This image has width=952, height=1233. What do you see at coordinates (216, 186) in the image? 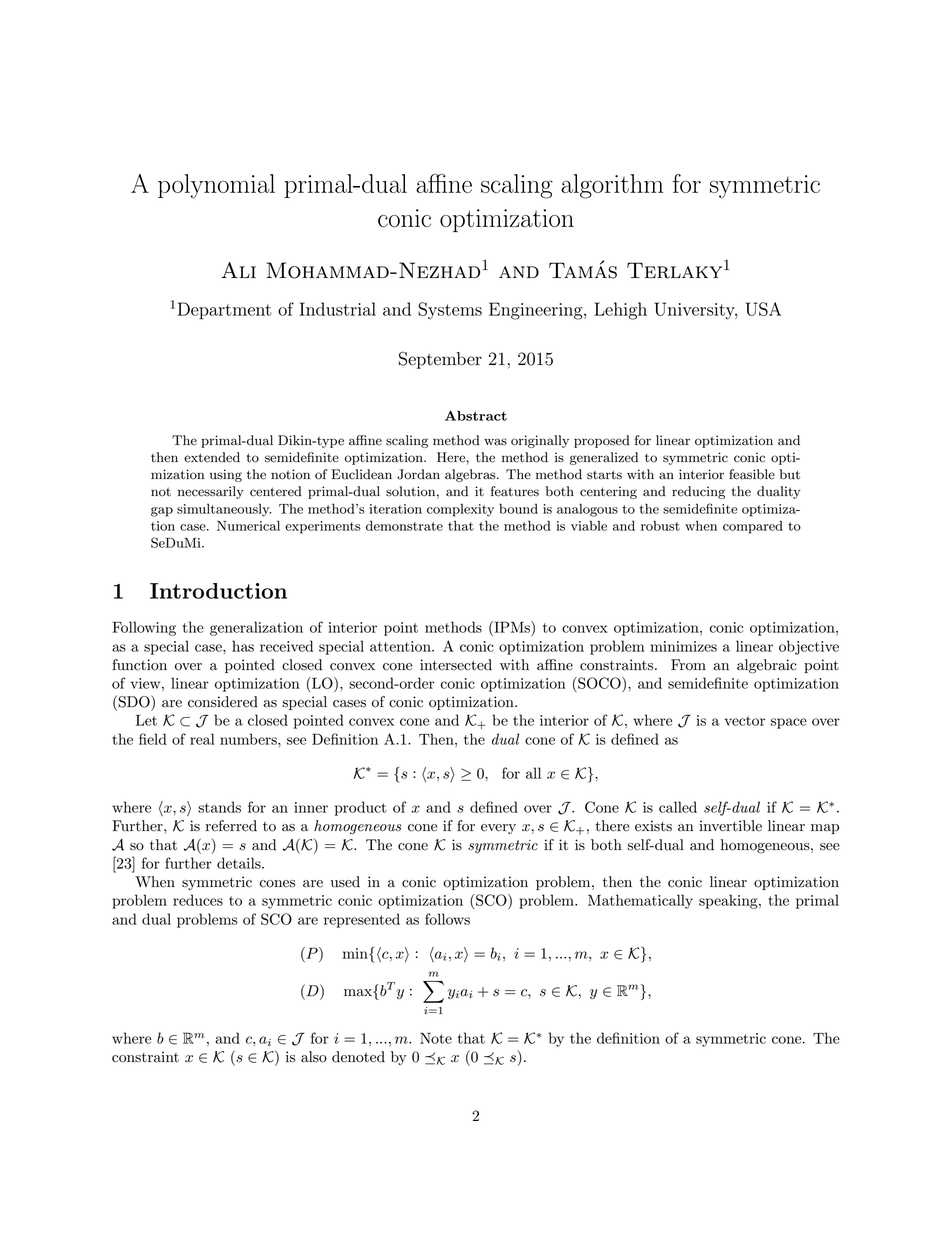
I see `polynomial` at bounding box center [216, 186].
